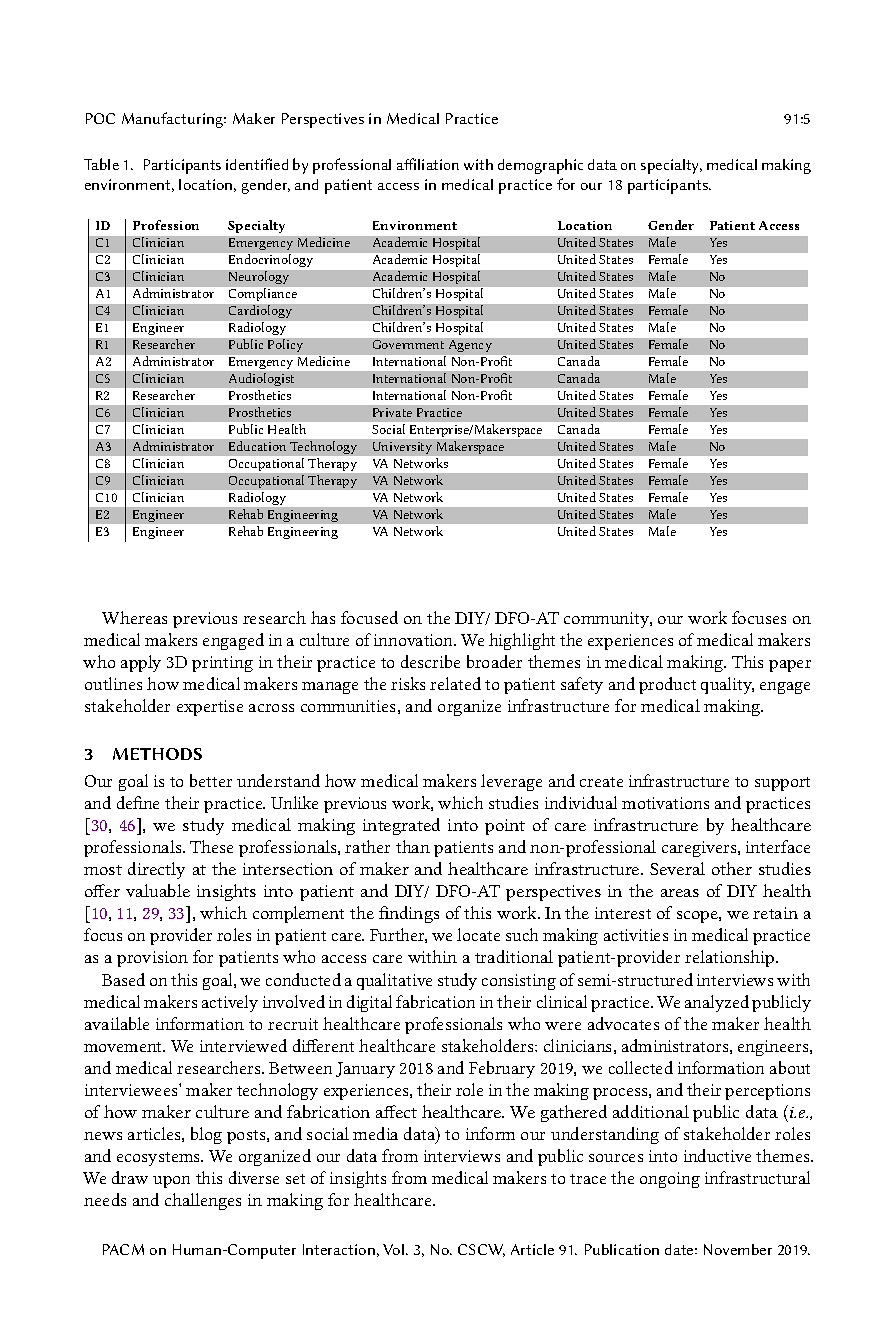 The width and height of the screenshot is (896, 1328). Describe the element at coordinates (455, 683) in the screenshot. I see `related` at that location.
